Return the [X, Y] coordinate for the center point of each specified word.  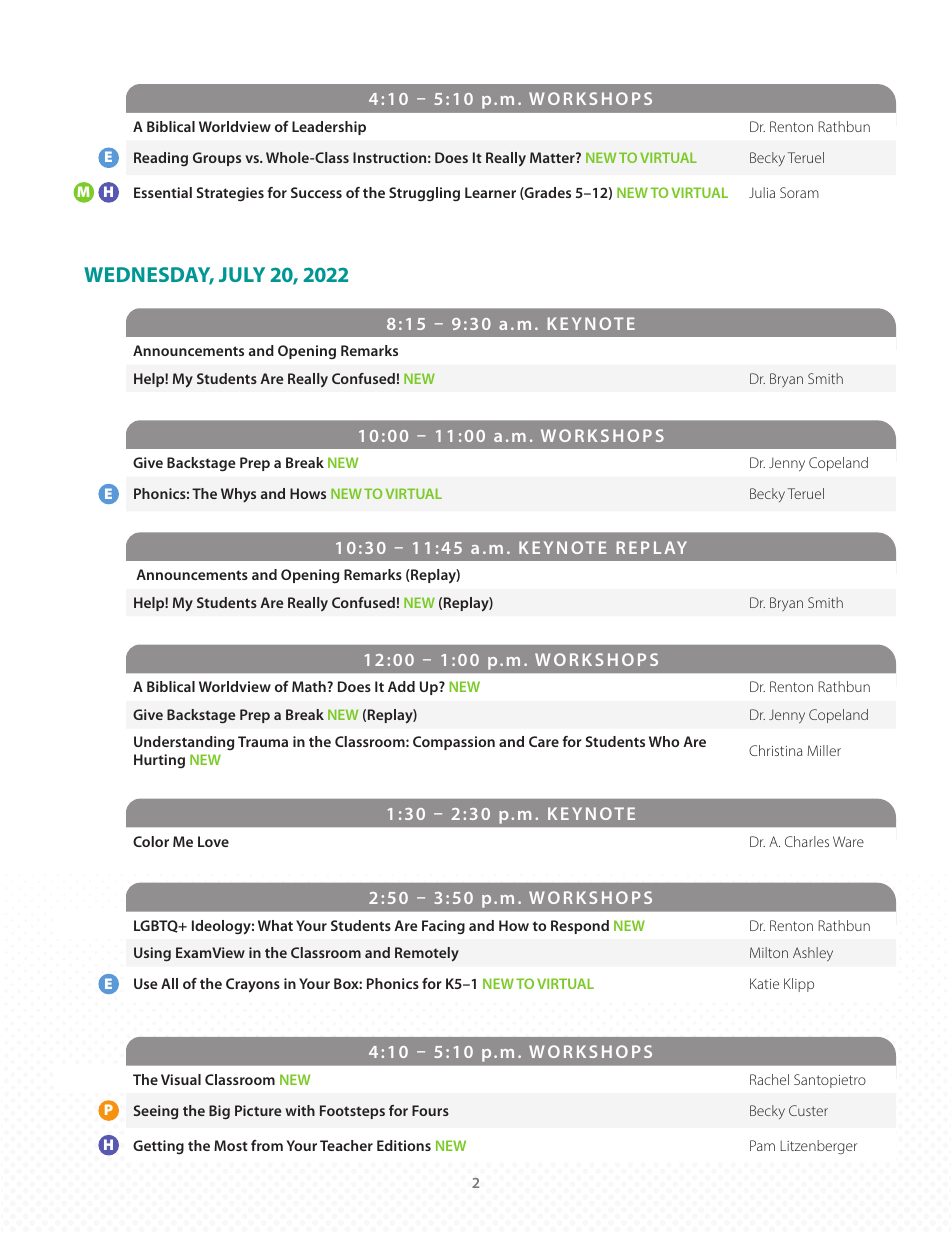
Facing [443, 927]
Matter [553, 157]
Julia [762, 192]
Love [213, 841]
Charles [807, 841]
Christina [776, 750]
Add [401, 686]
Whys [238, 495]
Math [310, 686]
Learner [490, 192]
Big [219, 1112]
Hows [308, 493]
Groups [217, 159]
